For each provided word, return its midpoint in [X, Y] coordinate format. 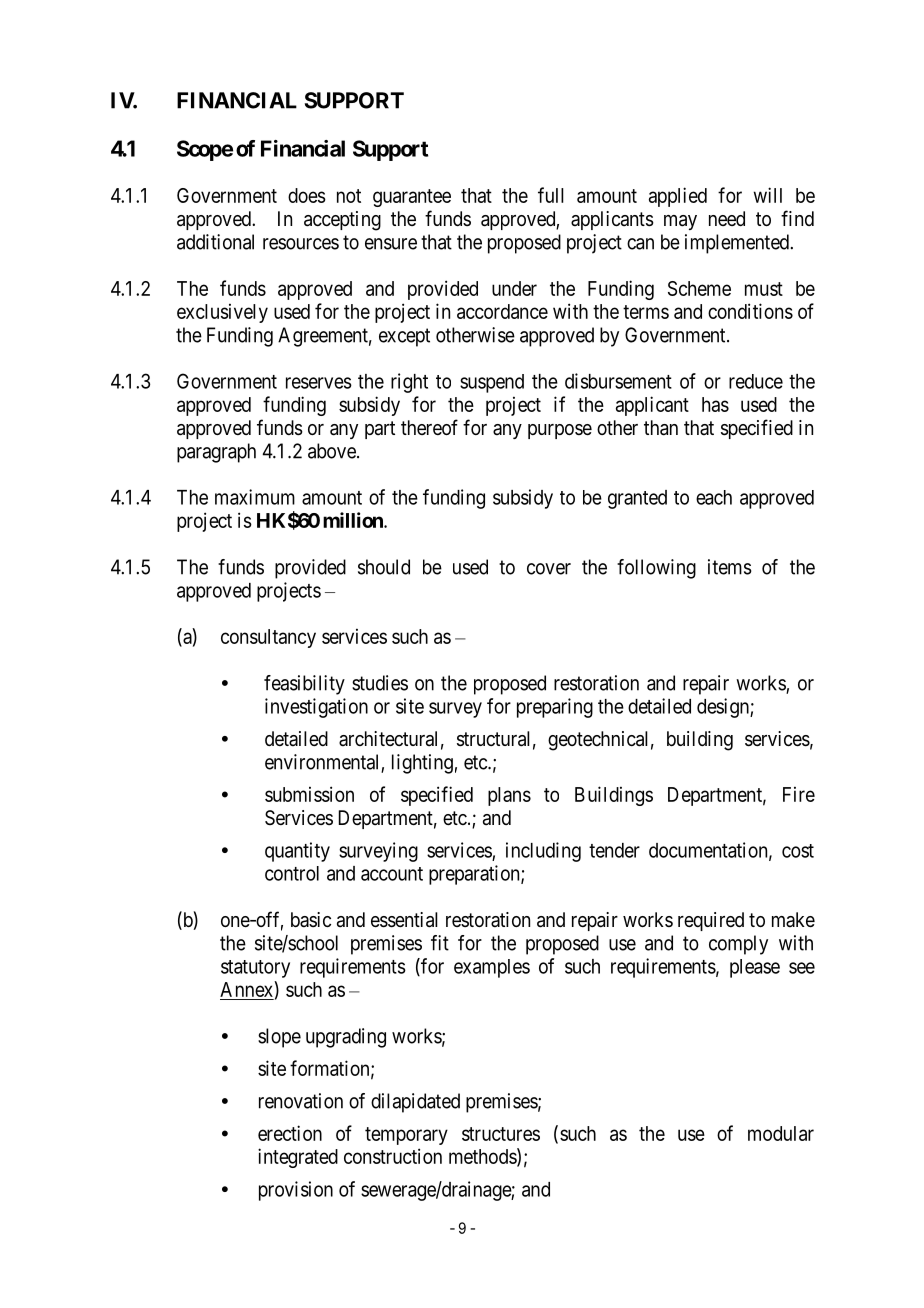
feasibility [304, 685]
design [724, 708]
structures [501, 1134]
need [727, 218]
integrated [298, 1158]
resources [301, 244]
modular [781, 1133]
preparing [555, 708]
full [551, 195]
